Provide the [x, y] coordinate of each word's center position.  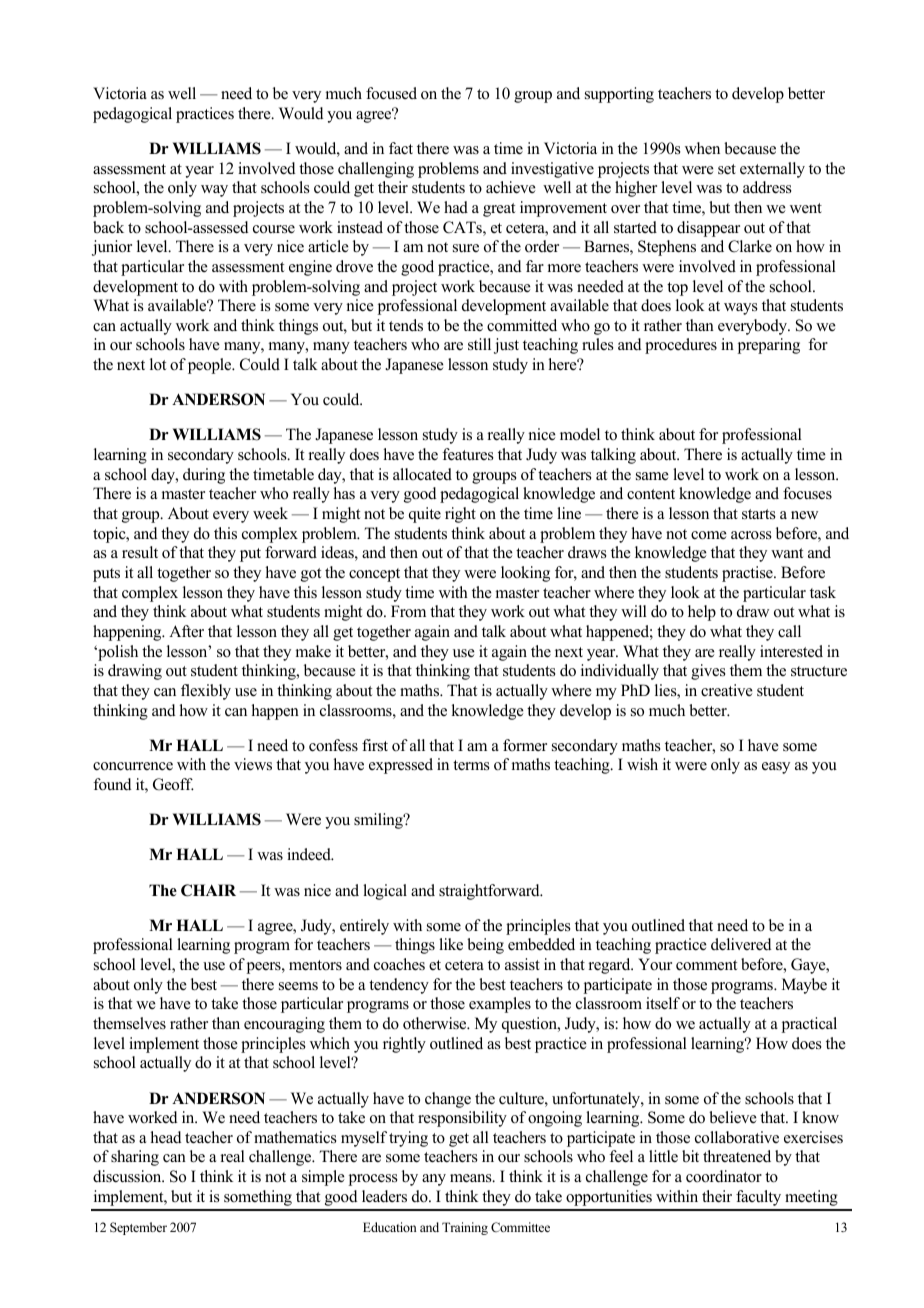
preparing [769, 346]
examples [500, 1005]
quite [425, 515]
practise [748, 574]
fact [401, 148]
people [211, 366]
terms [471, 765]
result [140, 552]
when [702, 148]
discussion [128, 1176]
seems [298, 986]
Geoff [173, 784]
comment [706, 965]
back [108, 227]
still [479, 344]
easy [776, 768]
